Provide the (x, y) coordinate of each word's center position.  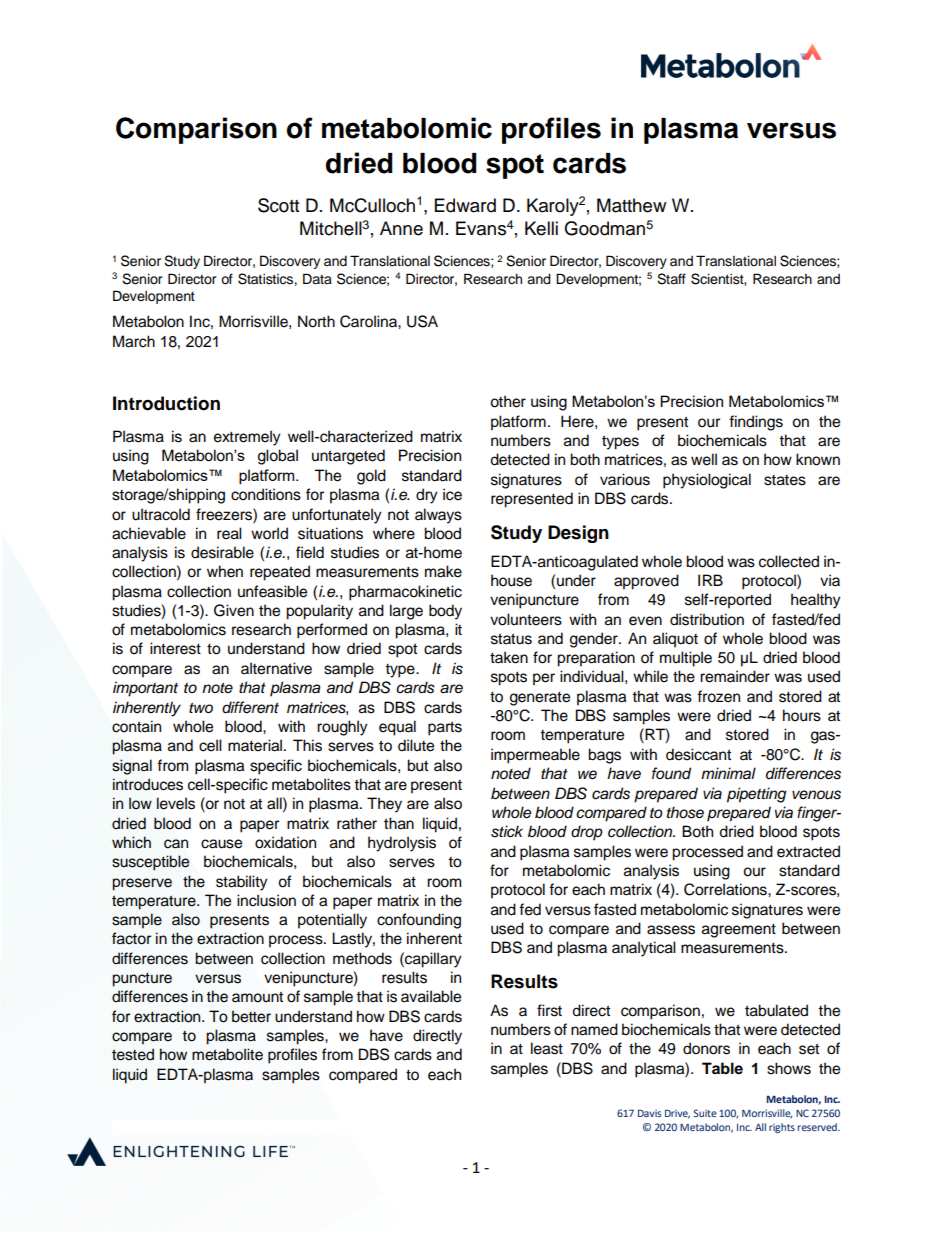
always (438, 516)
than (399, 823)
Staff (671, 279)
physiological (707, 481)
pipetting (756, 795)
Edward (465, 205)
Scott (278, 205)
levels (176, 803)
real (229, 533)
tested (133, 1054)
